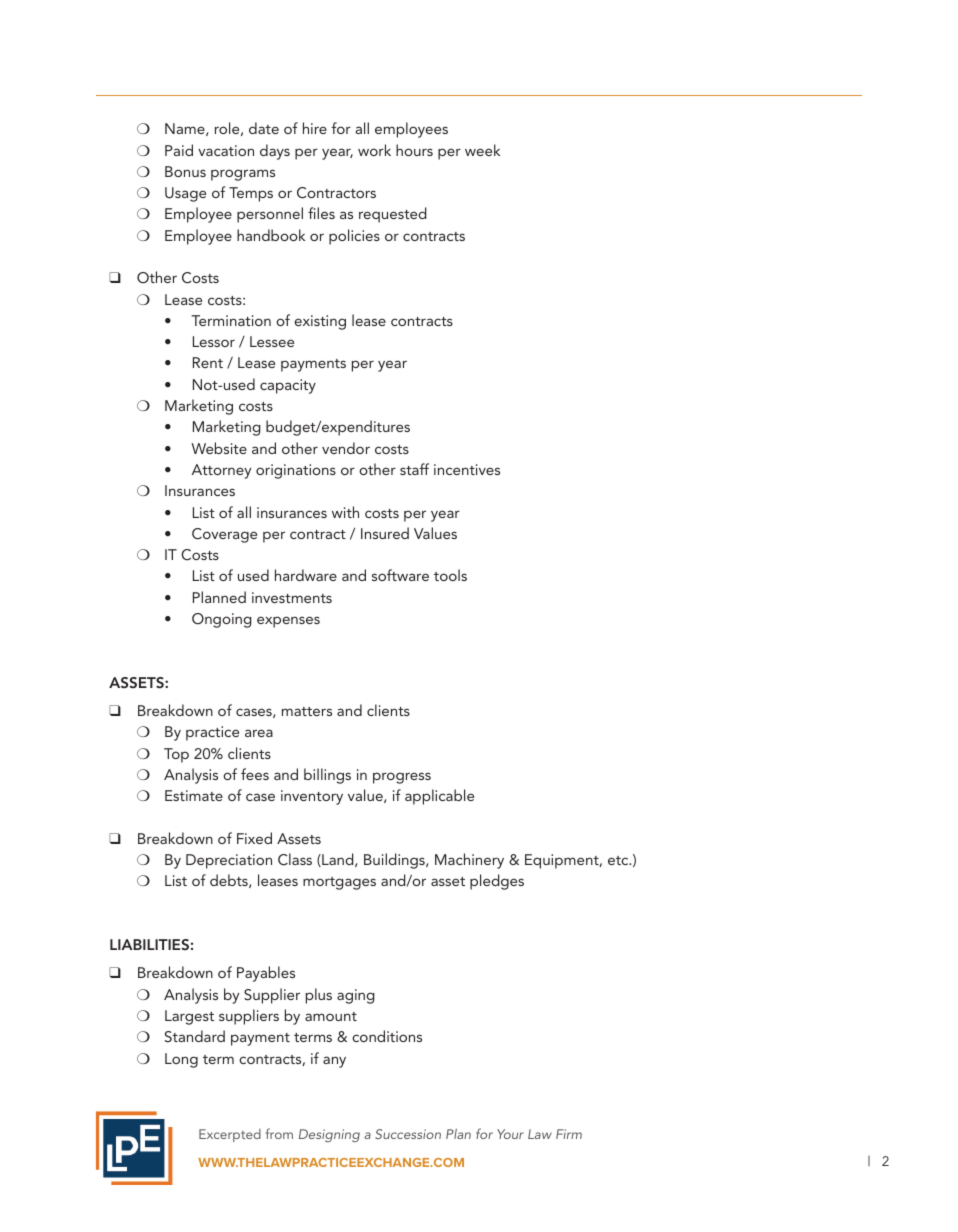  I want to click on Ongoing, so click(222, 620).
